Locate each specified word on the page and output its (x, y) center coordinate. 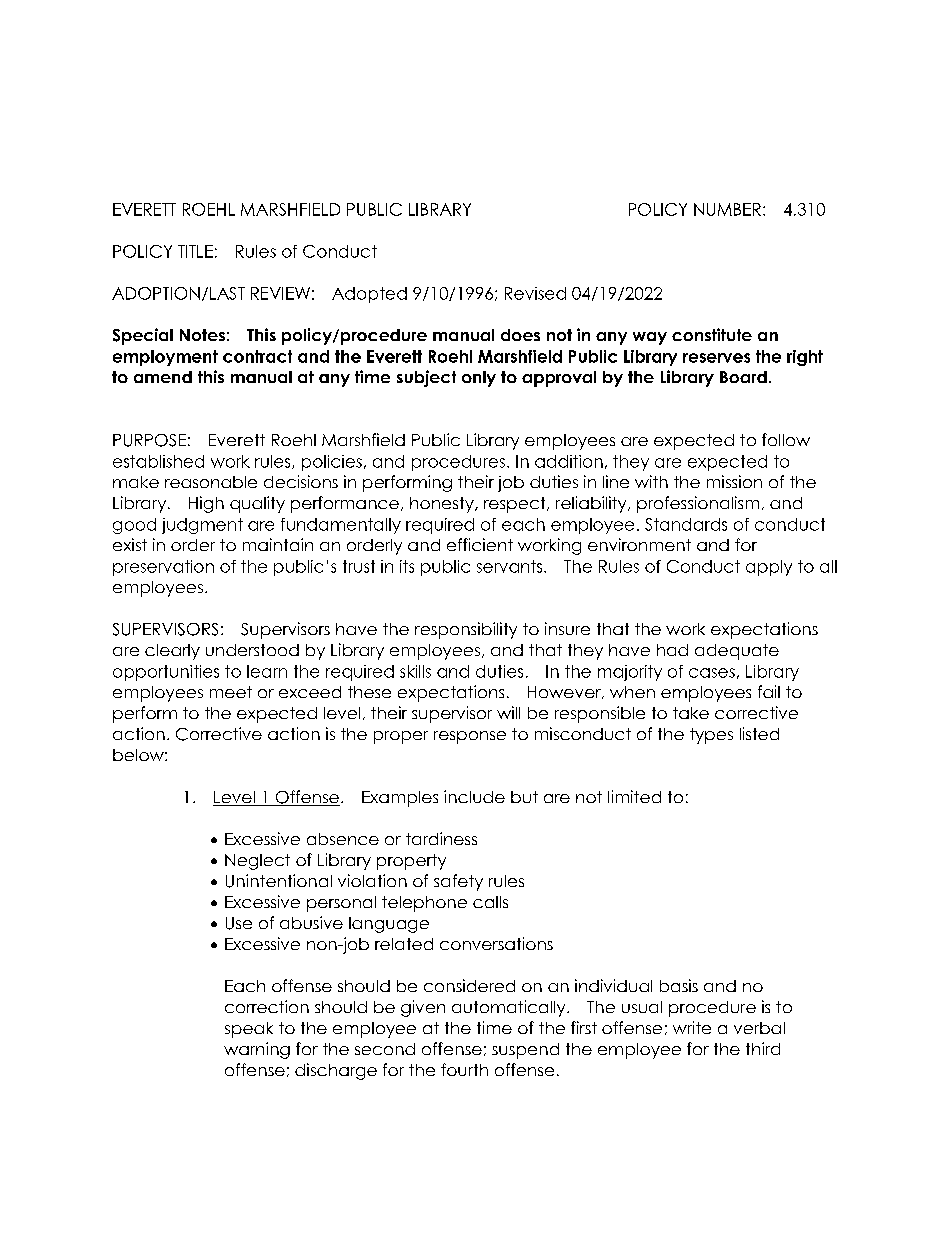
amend (163, 377)
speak (249, 1030)
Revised (535, 293)
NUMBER (727, 209)
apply (769, 568)
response (470, 737)
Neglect (257, 862)
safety (458, 882)
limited (634, 796)
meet (231, 692)
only (479, 379)
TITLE (195, 251)
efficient (480, 544)
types (711, 736)
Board (743, 377)
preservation (163, 568)
